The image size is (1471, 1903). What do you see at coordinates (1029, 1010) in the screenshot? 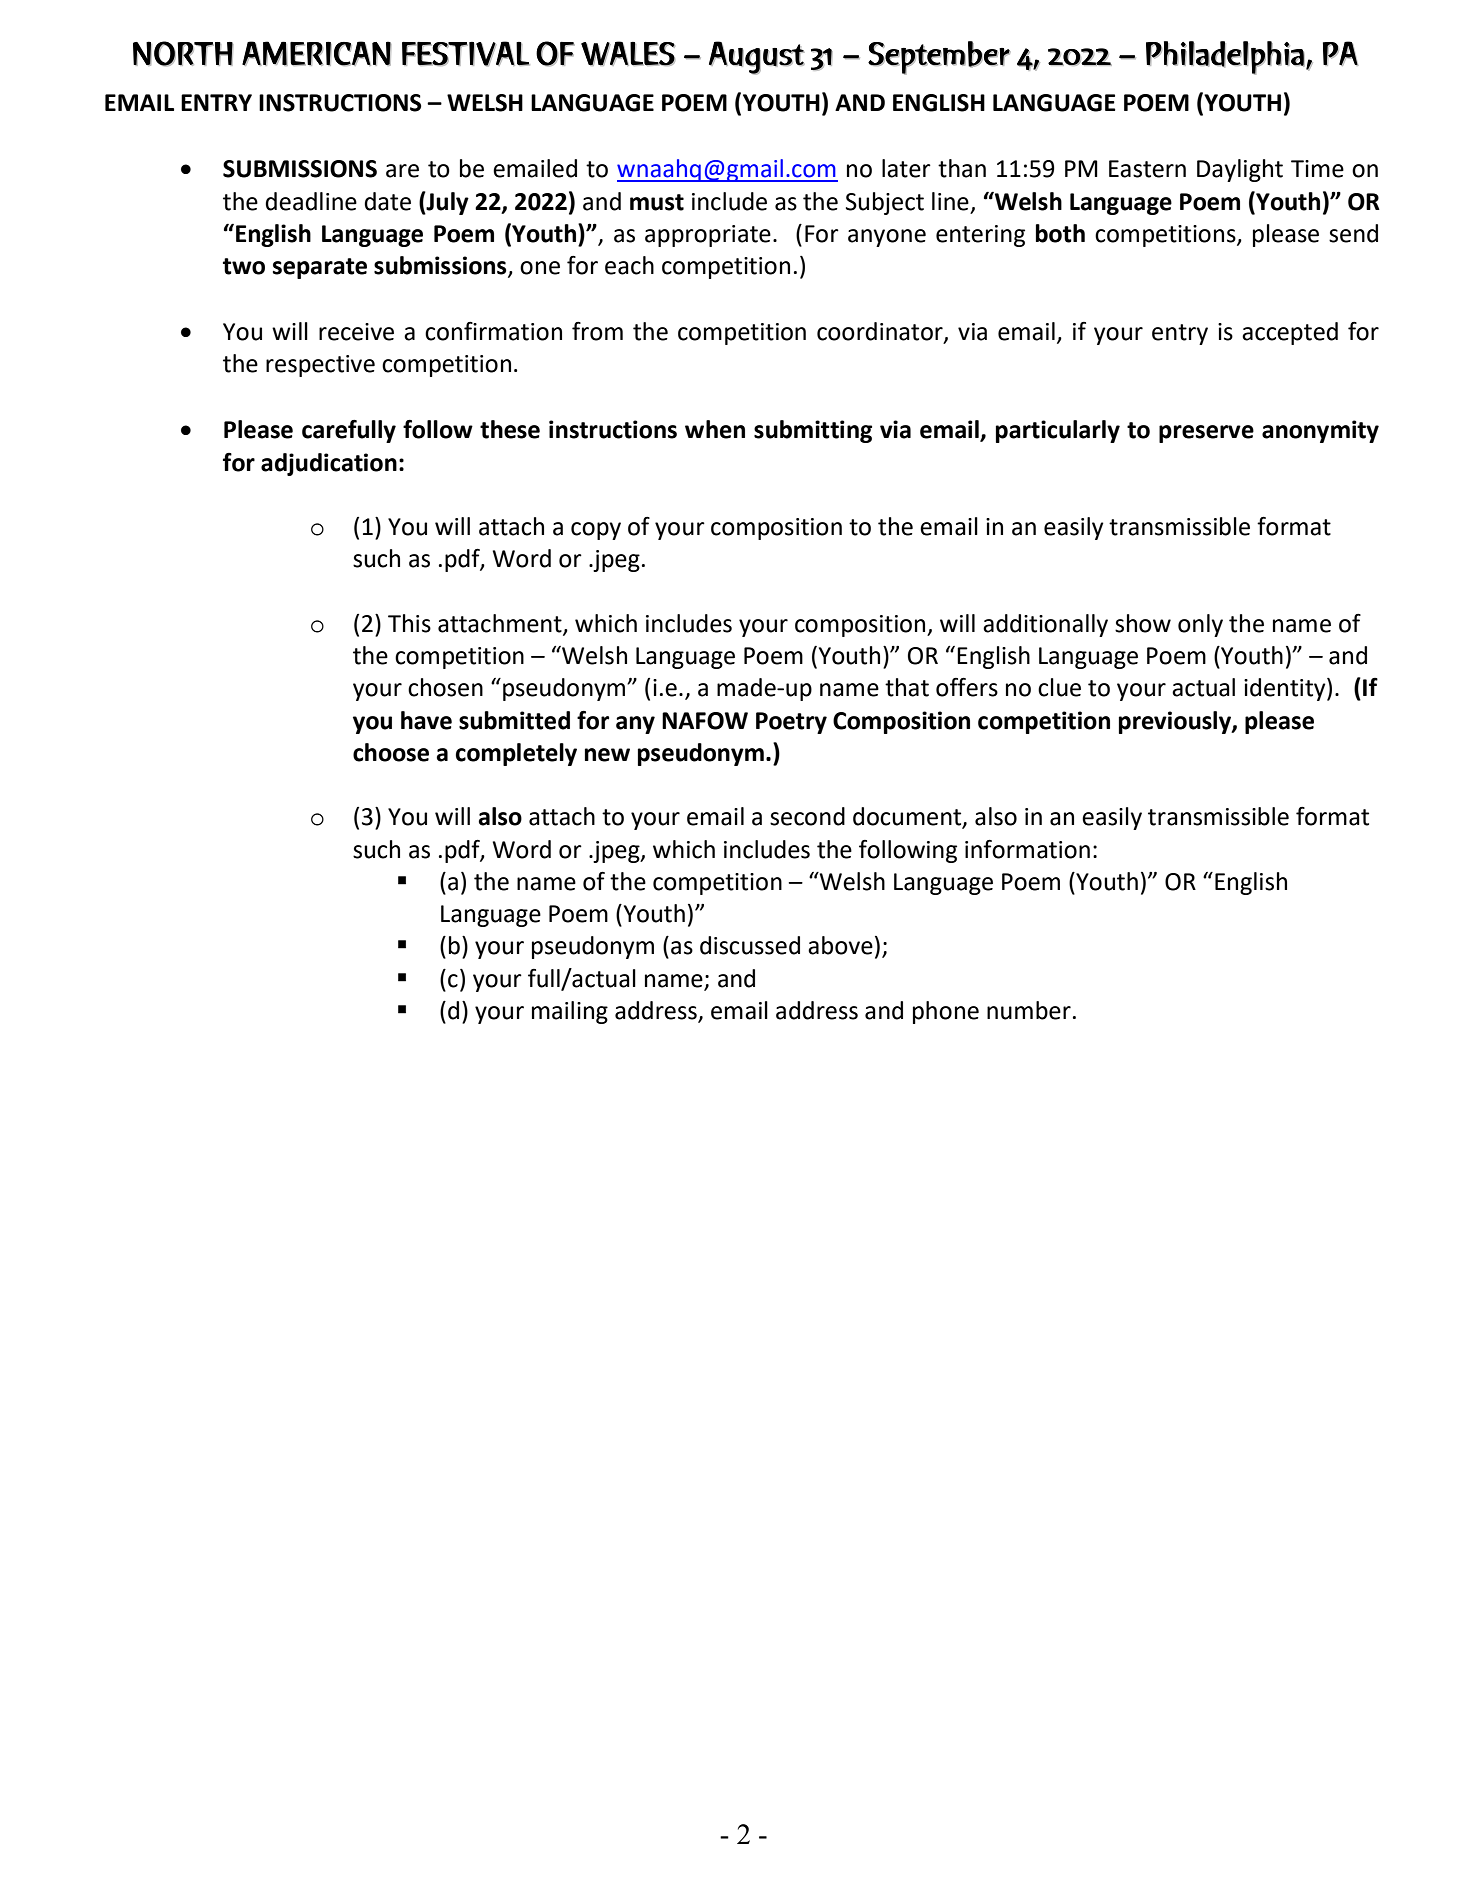
I see `number` at bounding box center [1029, 1010].
